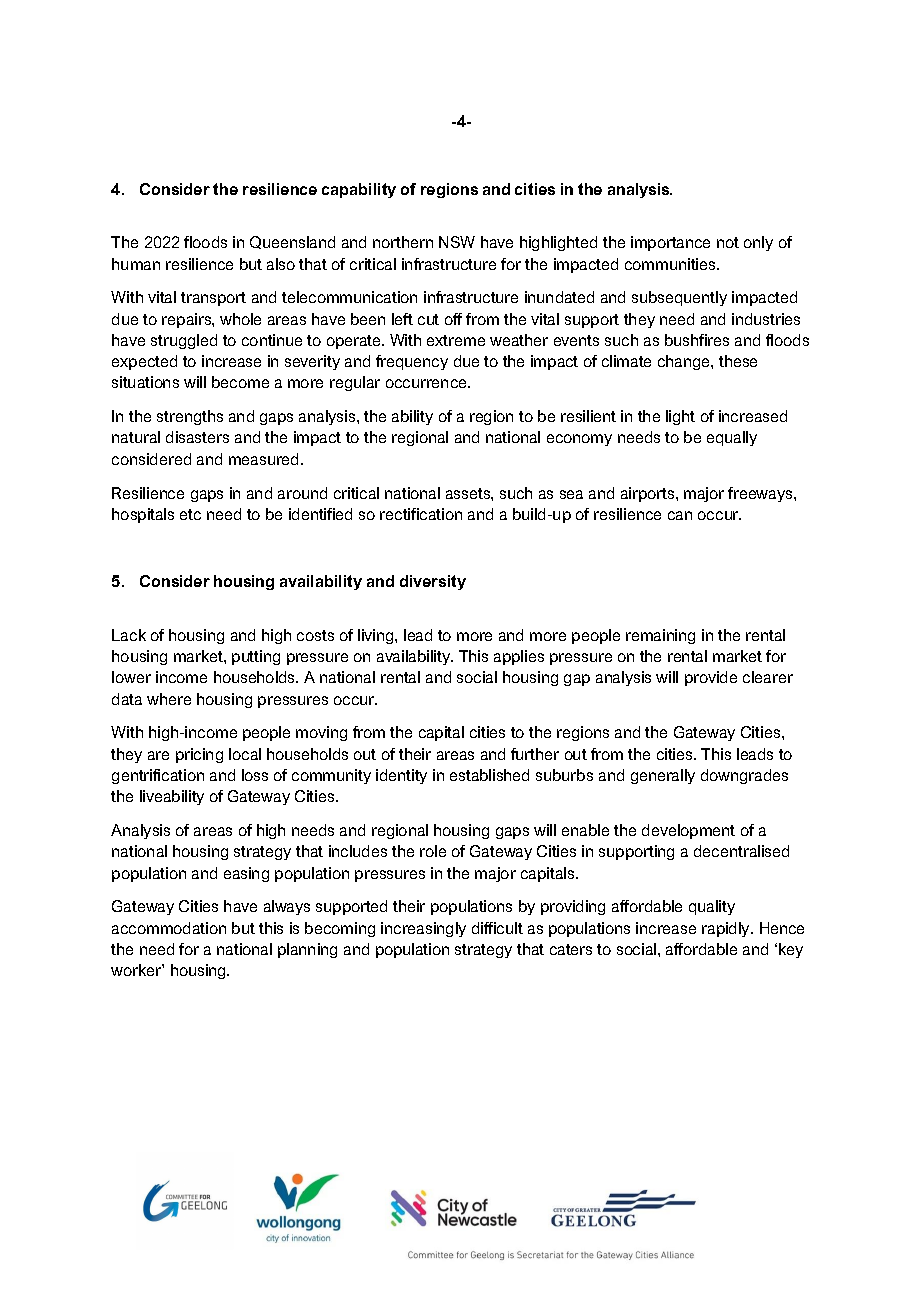 This screenshot has width=924, height=1308. Describe the element at coordinates (129, 635) in the screenshot. I see `Lack` at that location.
